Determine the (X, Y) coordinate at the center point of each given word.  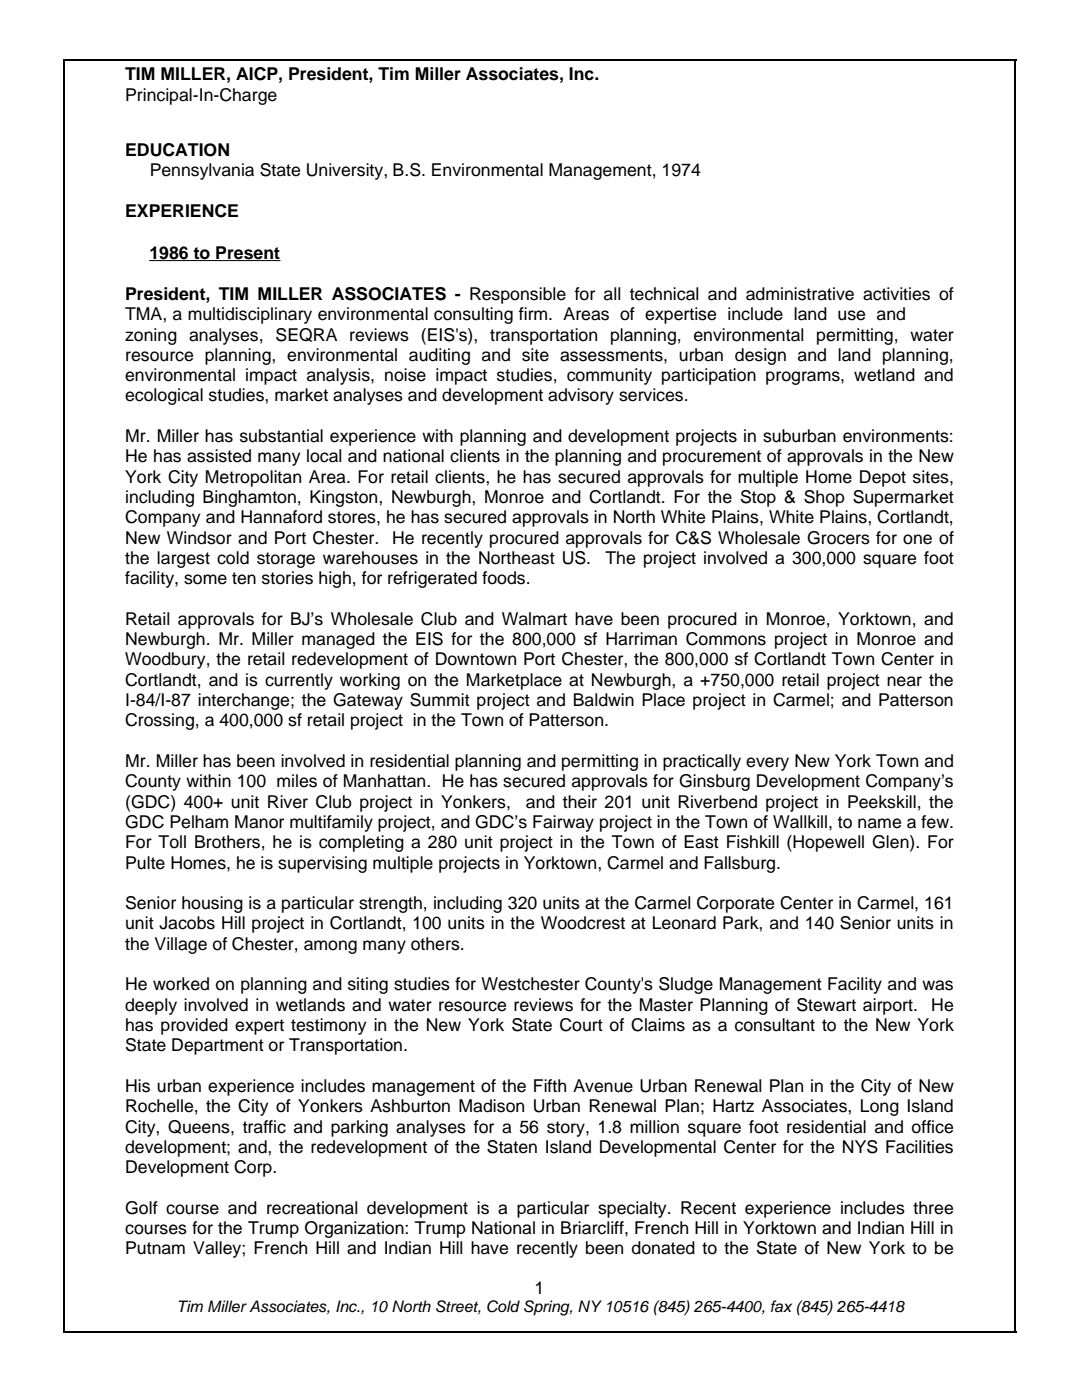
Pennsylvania (202, 171)
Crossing (159, 721)
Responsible (518, 295)
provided (194, 1026)
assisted (219, 456)
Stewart (826, 1005)
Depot (883, 478)
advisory (581, 396)
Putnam (155, 1248)
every (767, 764)
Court (581, 1025)
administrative (800, 294)
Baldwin (604, 700)
